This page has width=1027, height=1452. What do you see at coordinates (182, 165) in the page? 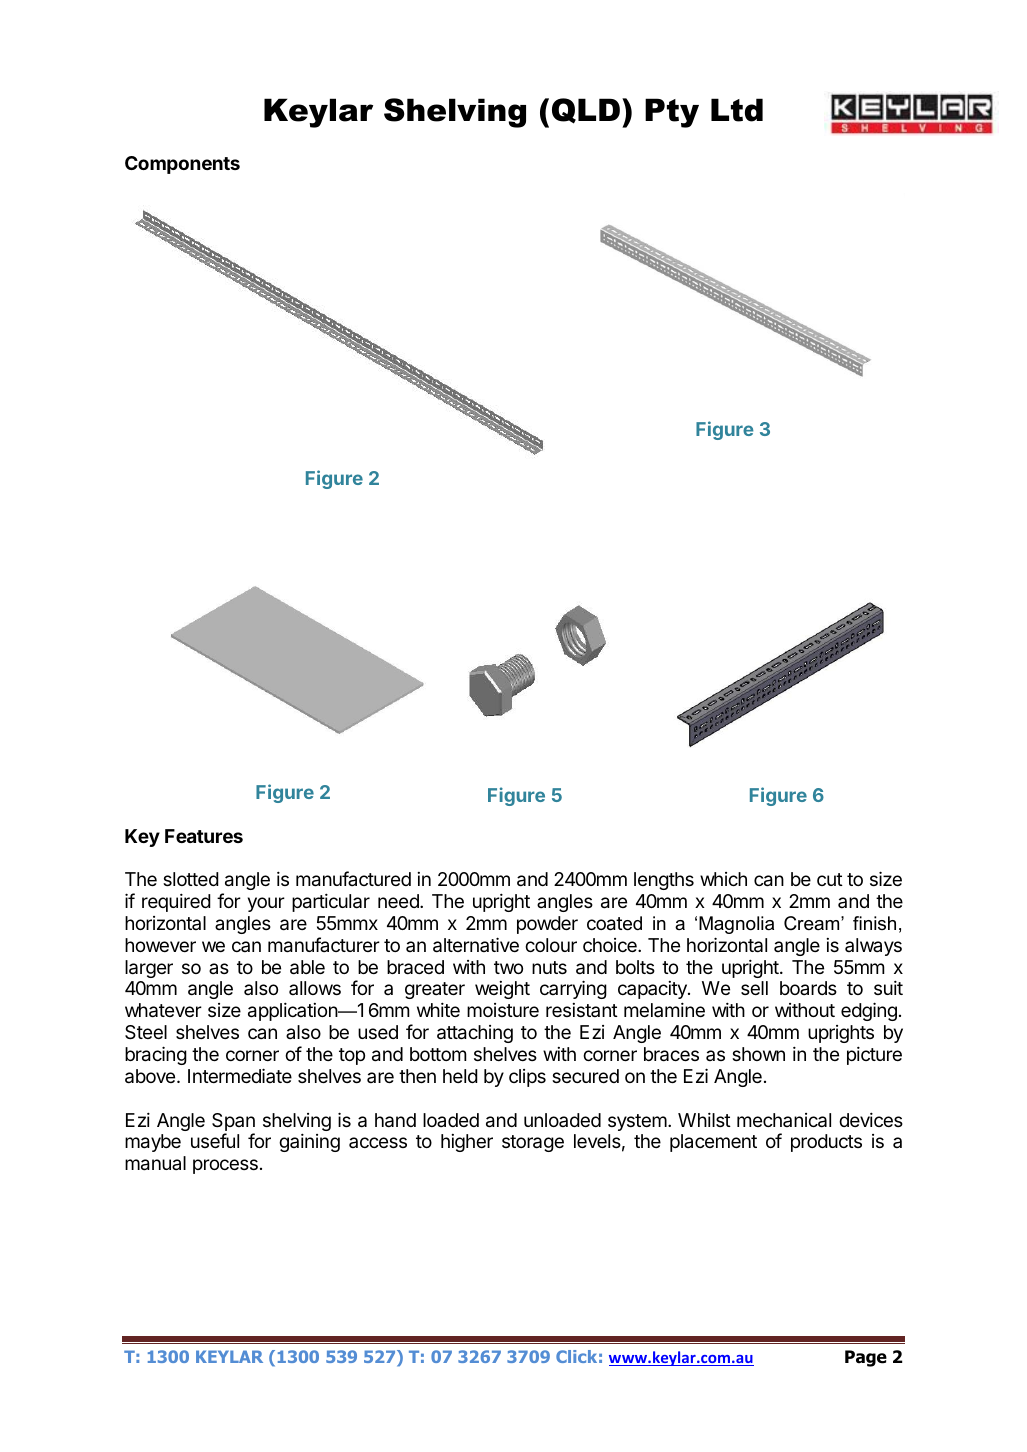
I see `Components` at bounding box center [182, 165].
